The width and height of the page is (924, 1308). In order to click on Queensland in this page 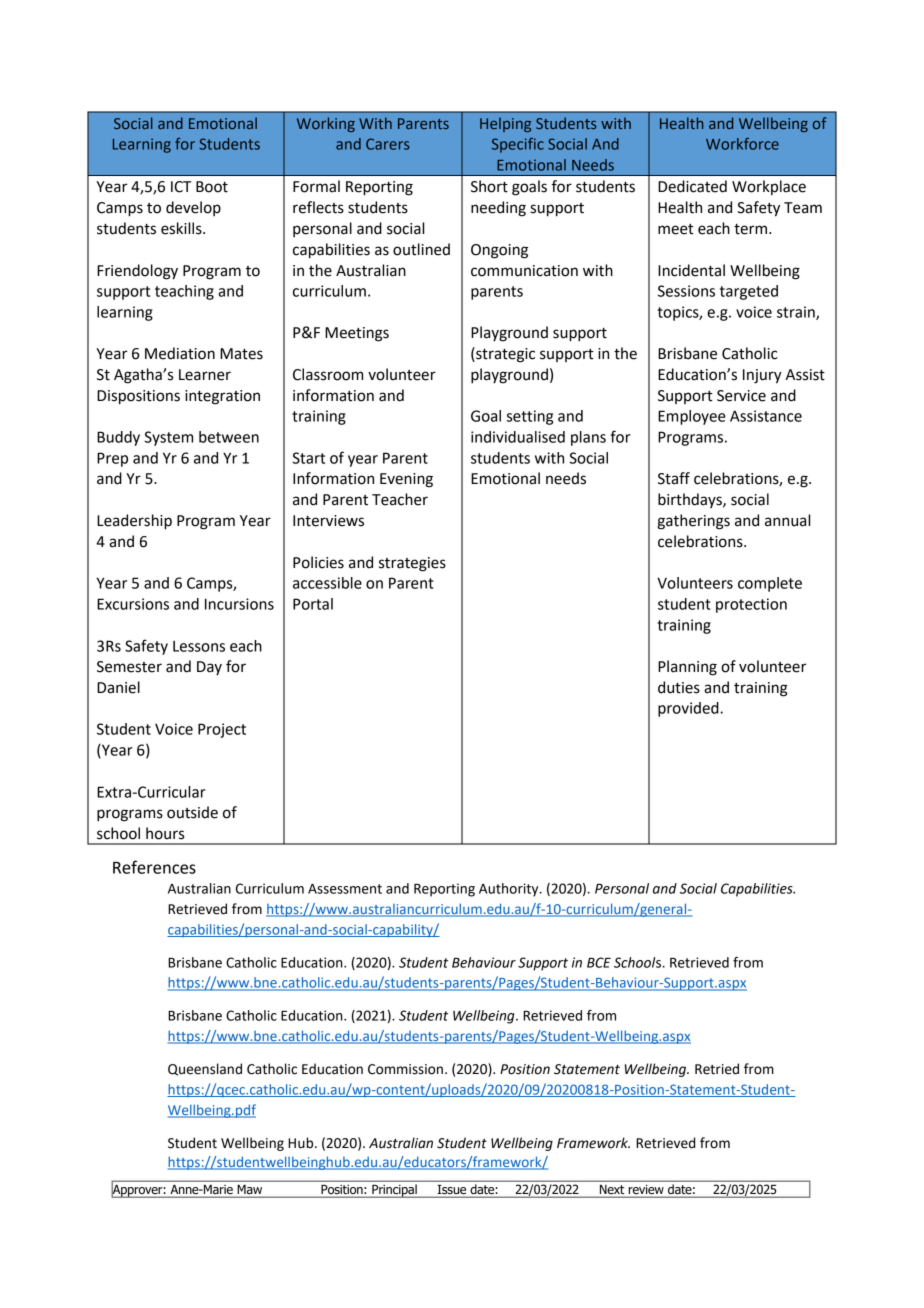, I will do `click(205, 1069)`.
